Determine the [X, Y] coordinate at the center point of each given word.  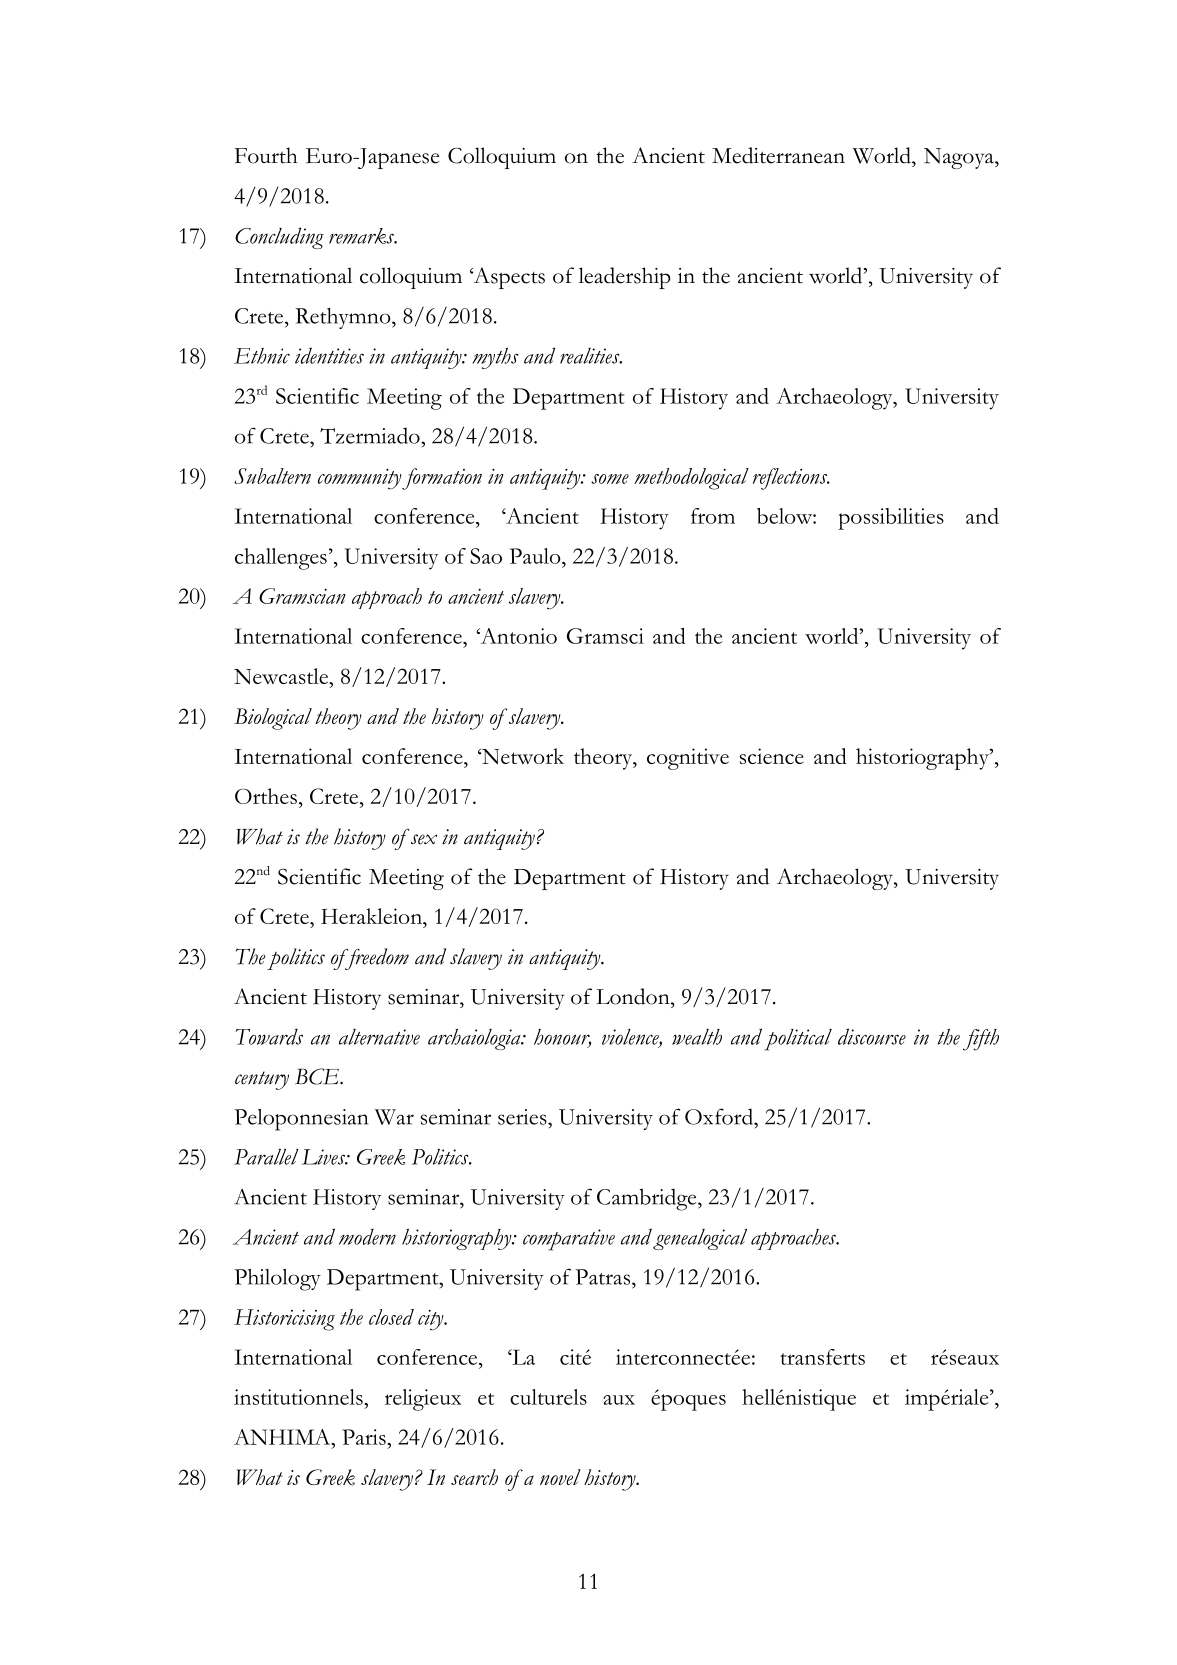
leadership [625, 278]
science [772, 756]
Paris [365, 1437]
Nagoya [960, 158]
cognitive [688, 759]
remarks [362, 236]
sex [424, 839]
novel [560, 1477]
